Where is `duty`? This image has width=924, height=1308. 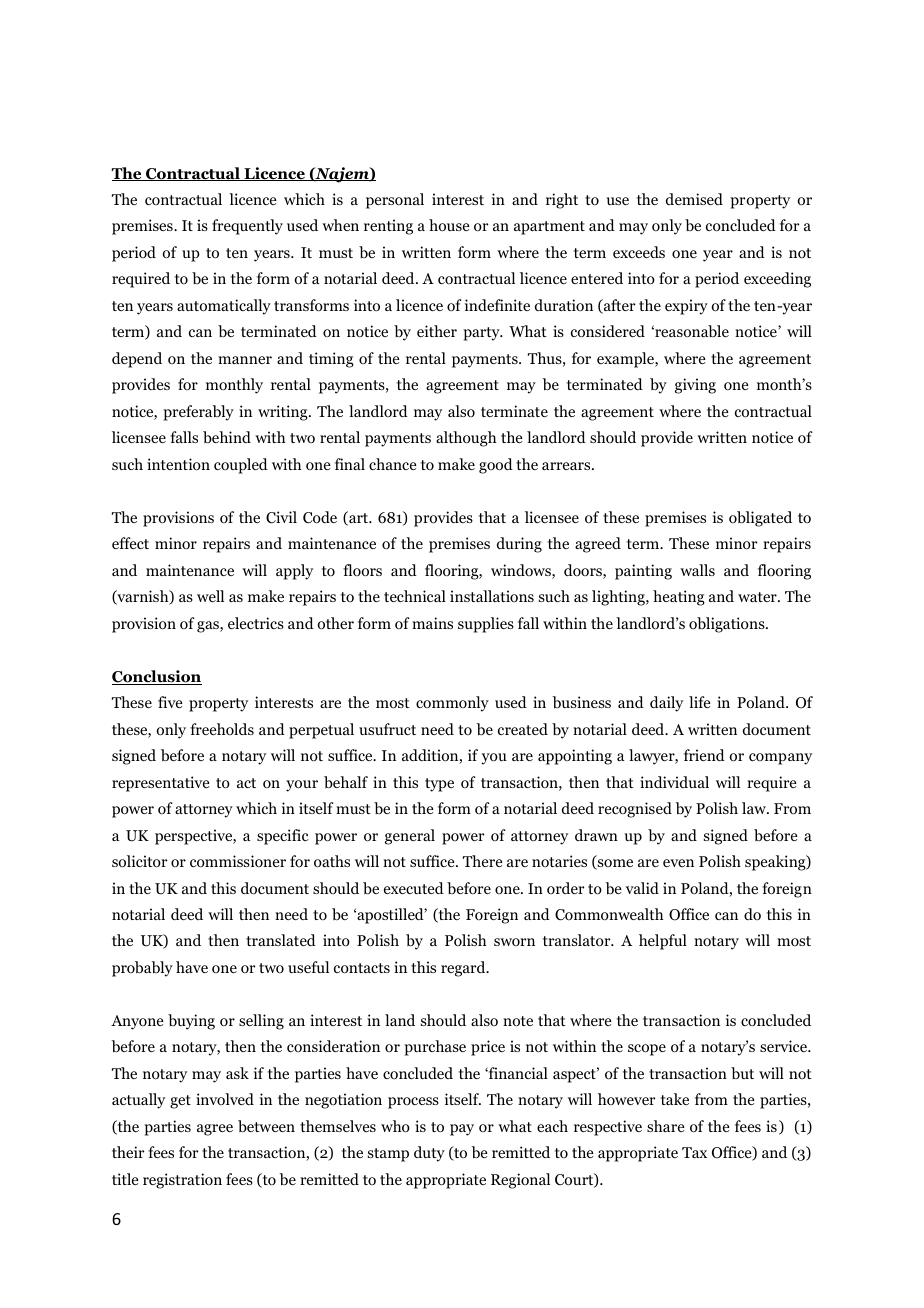 duty is located at coordinates (429, 1154).
